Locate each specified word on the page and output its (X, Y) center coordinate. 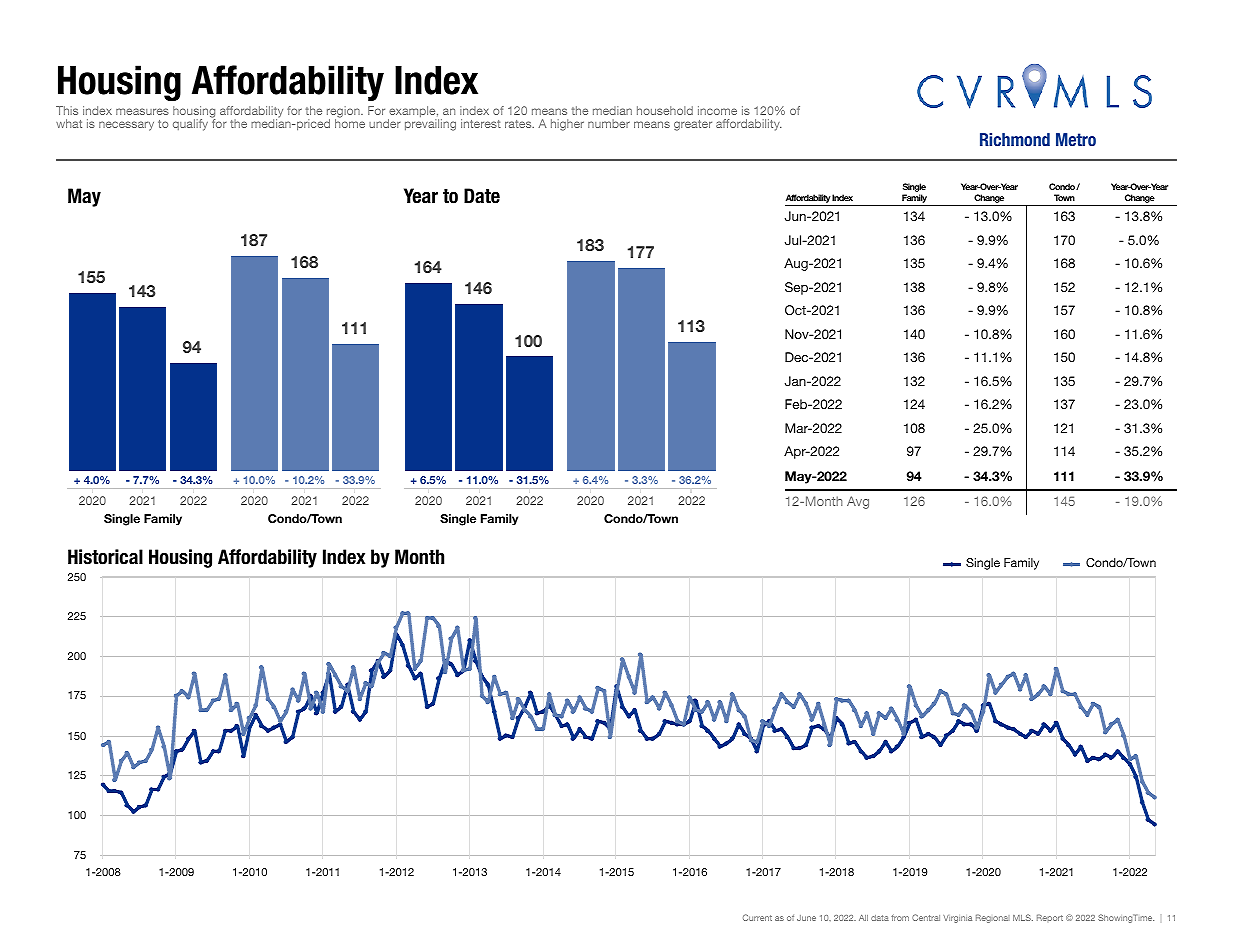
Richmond (1015, 139)
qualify (190, 125)
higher (567, 125)
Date (482, 196)
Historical (105, 557)
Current (757, 917)
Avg (858, 502)
